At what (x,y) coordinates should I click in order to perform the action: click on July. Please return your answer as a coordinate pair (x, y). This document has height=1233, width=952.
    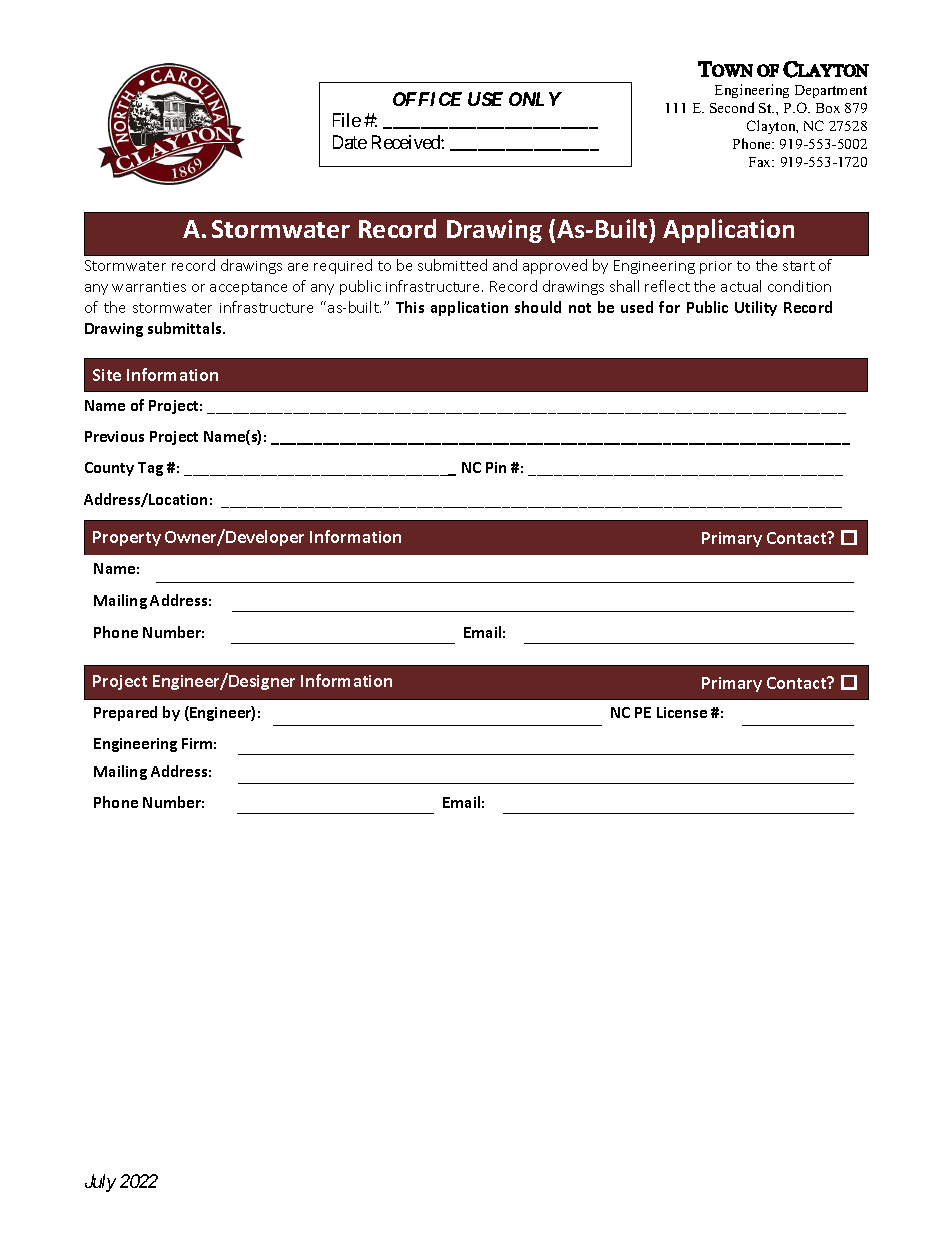
    Looking at the image, I should click on (100, 1183).
